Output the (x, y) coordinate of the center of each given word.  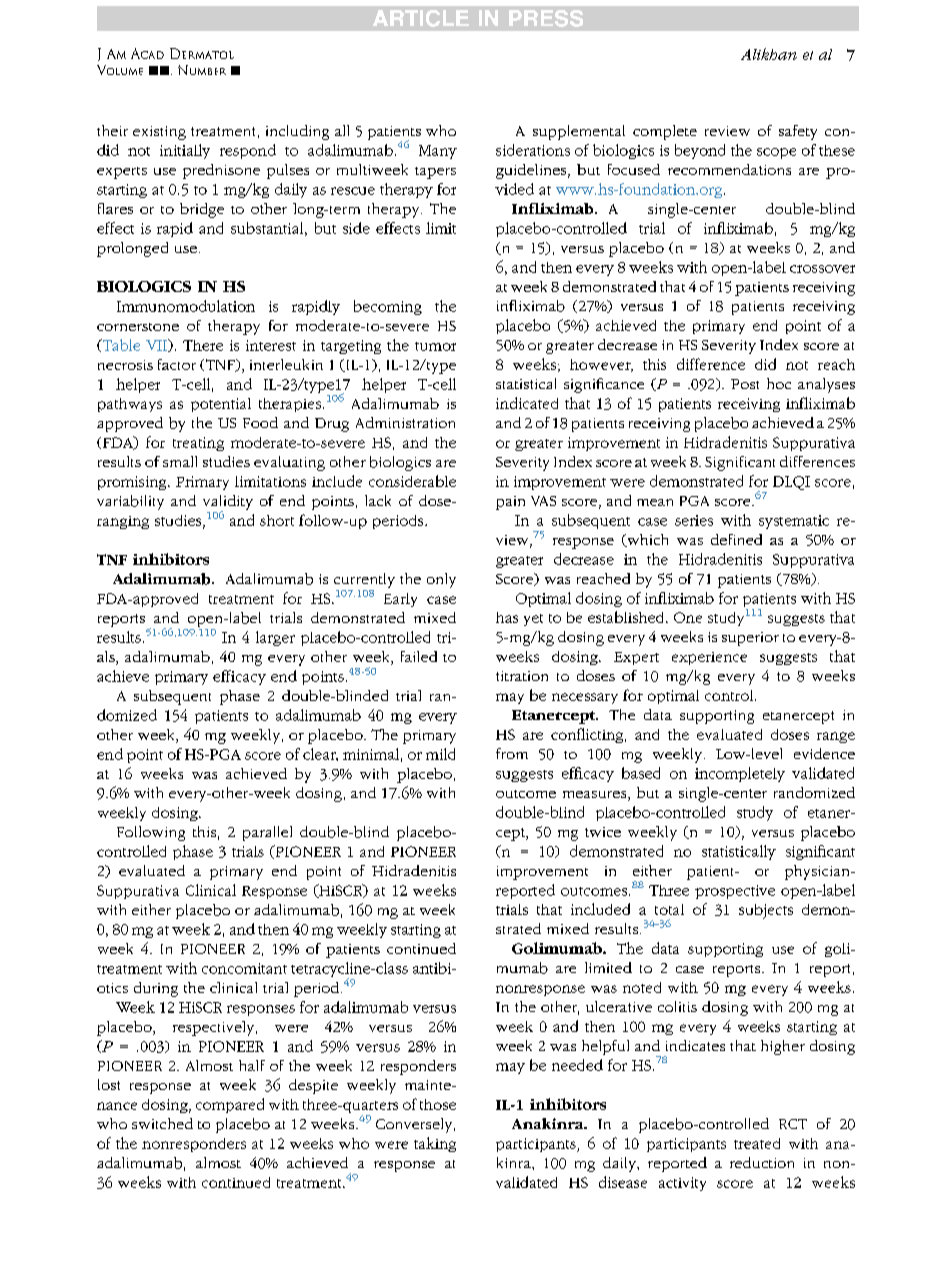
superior (750, 639)
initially (185, 151)
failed (419, 656)
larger (275, 638)
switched (162, 1123)
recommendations (729, 169)
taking (435, 1144)
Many (438, 152)
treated (757, 1143)
